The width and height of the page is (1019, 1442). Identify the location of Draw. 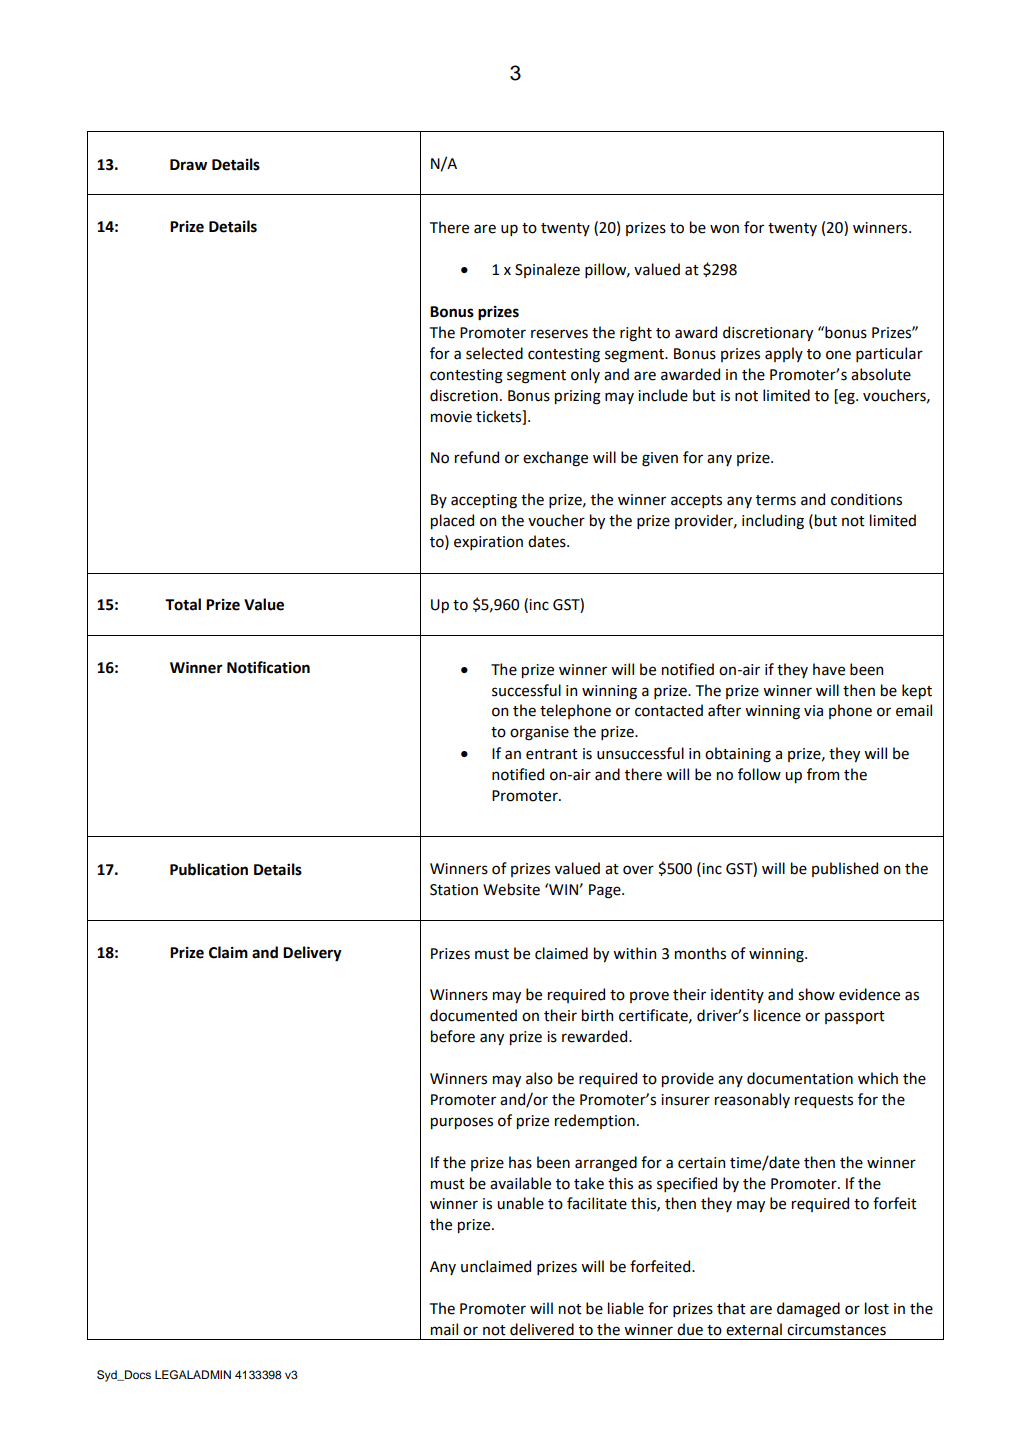
(188, 165).
